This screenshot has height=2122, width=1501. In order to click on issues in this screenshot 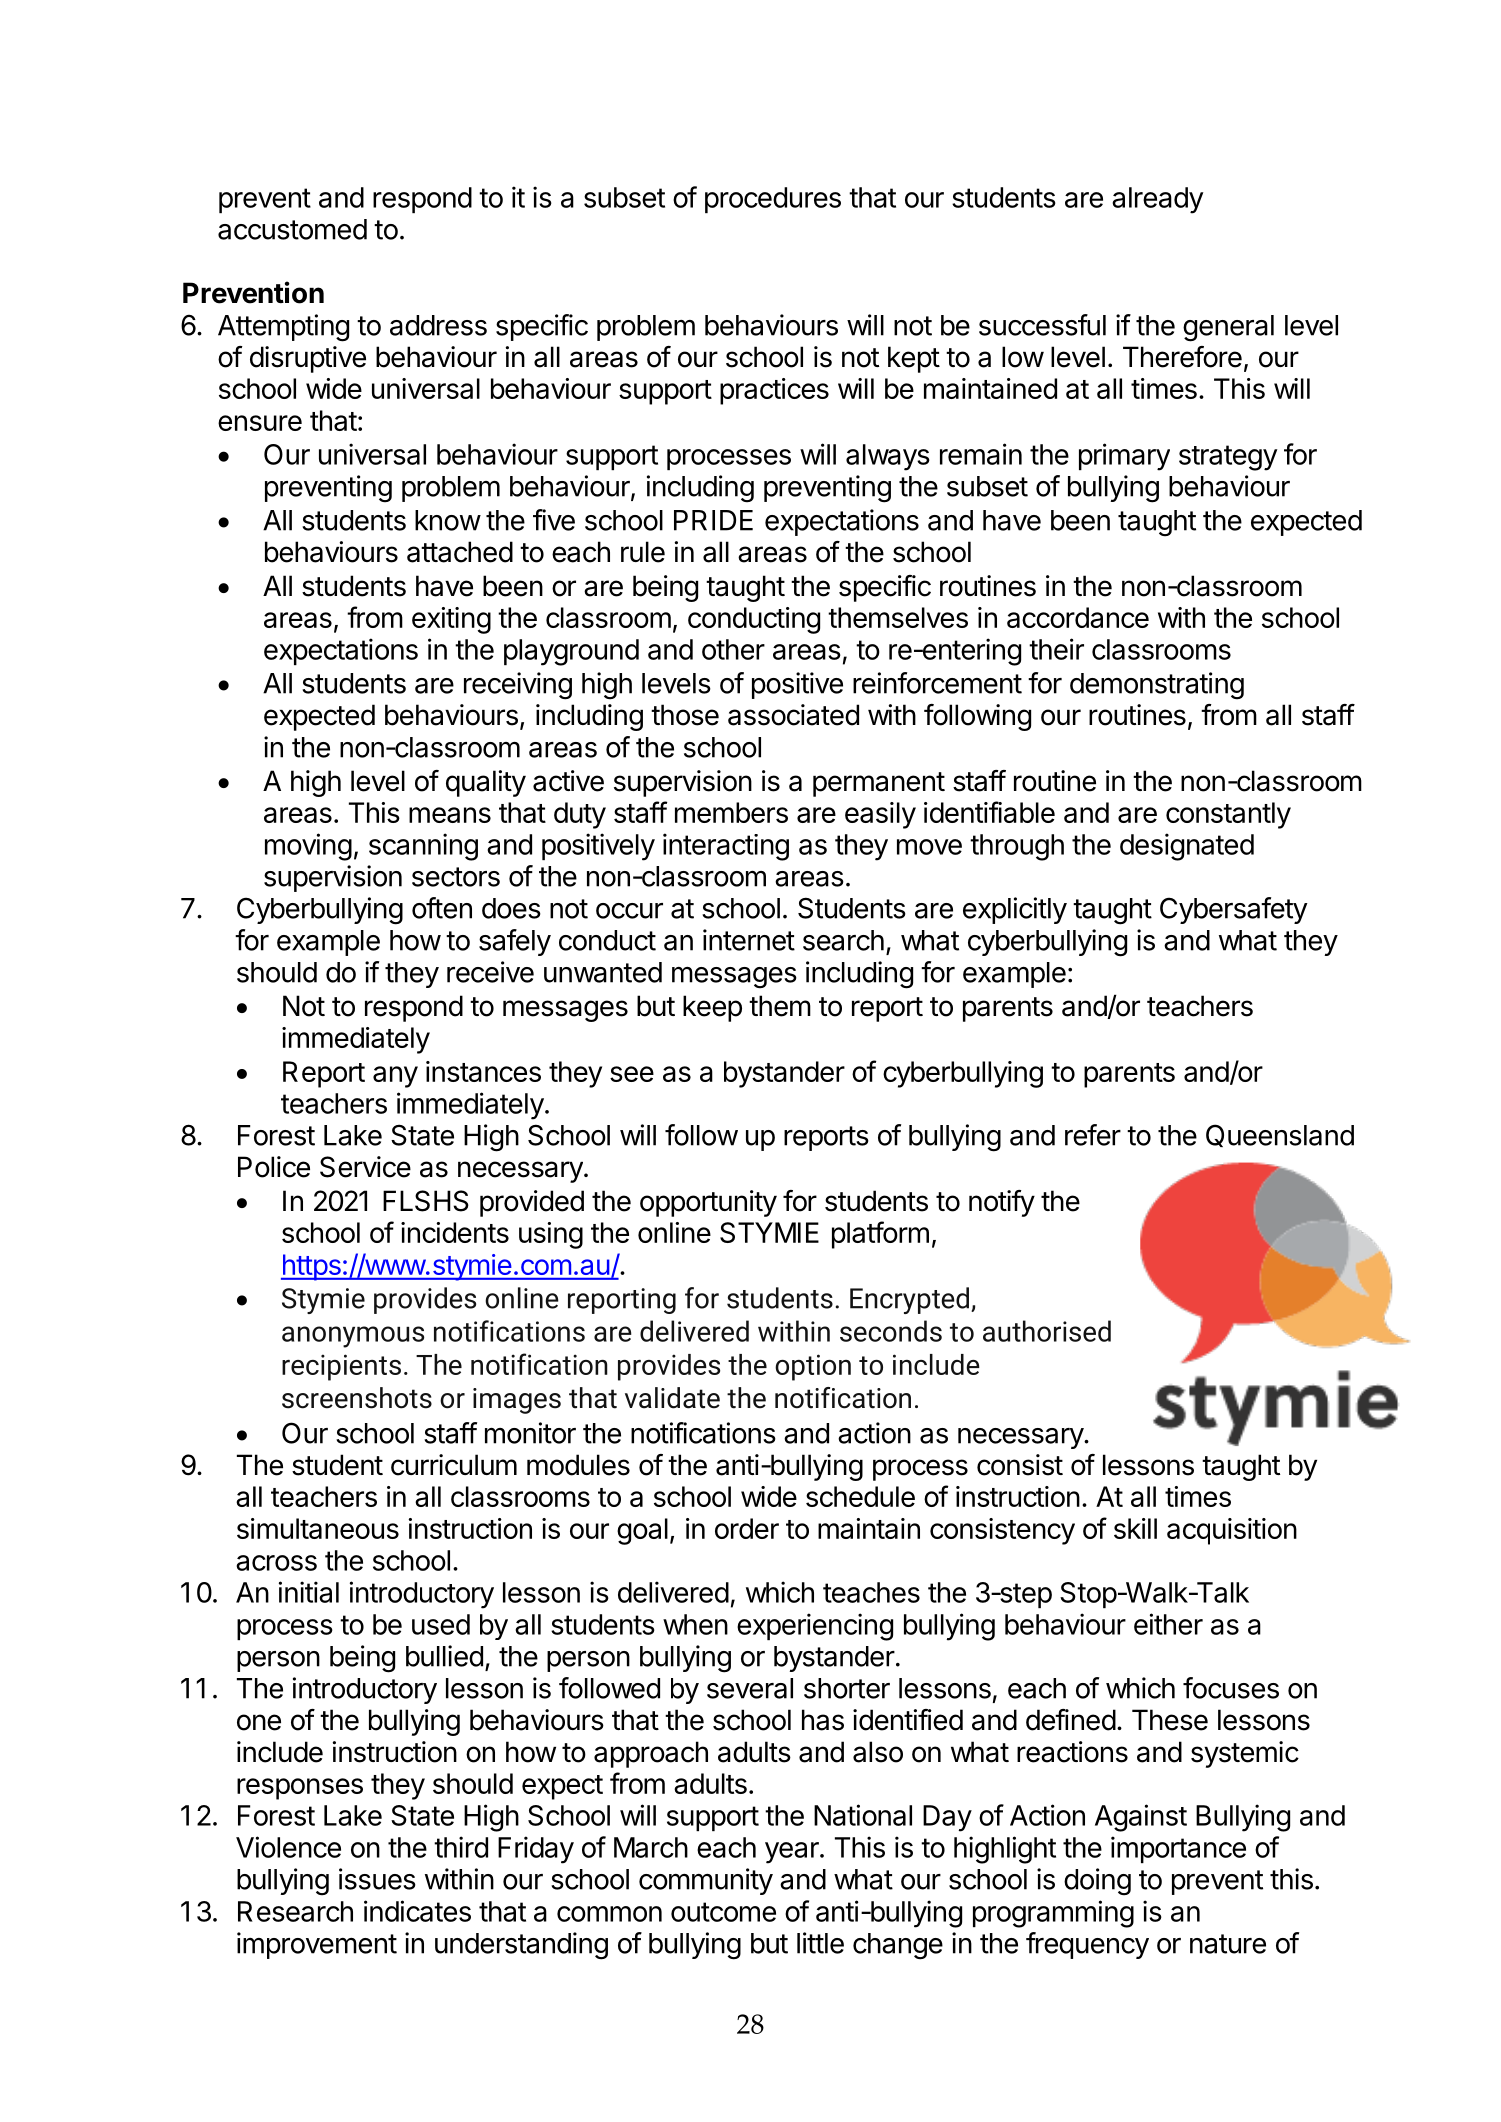, I will do `click(377, 1879)`.
